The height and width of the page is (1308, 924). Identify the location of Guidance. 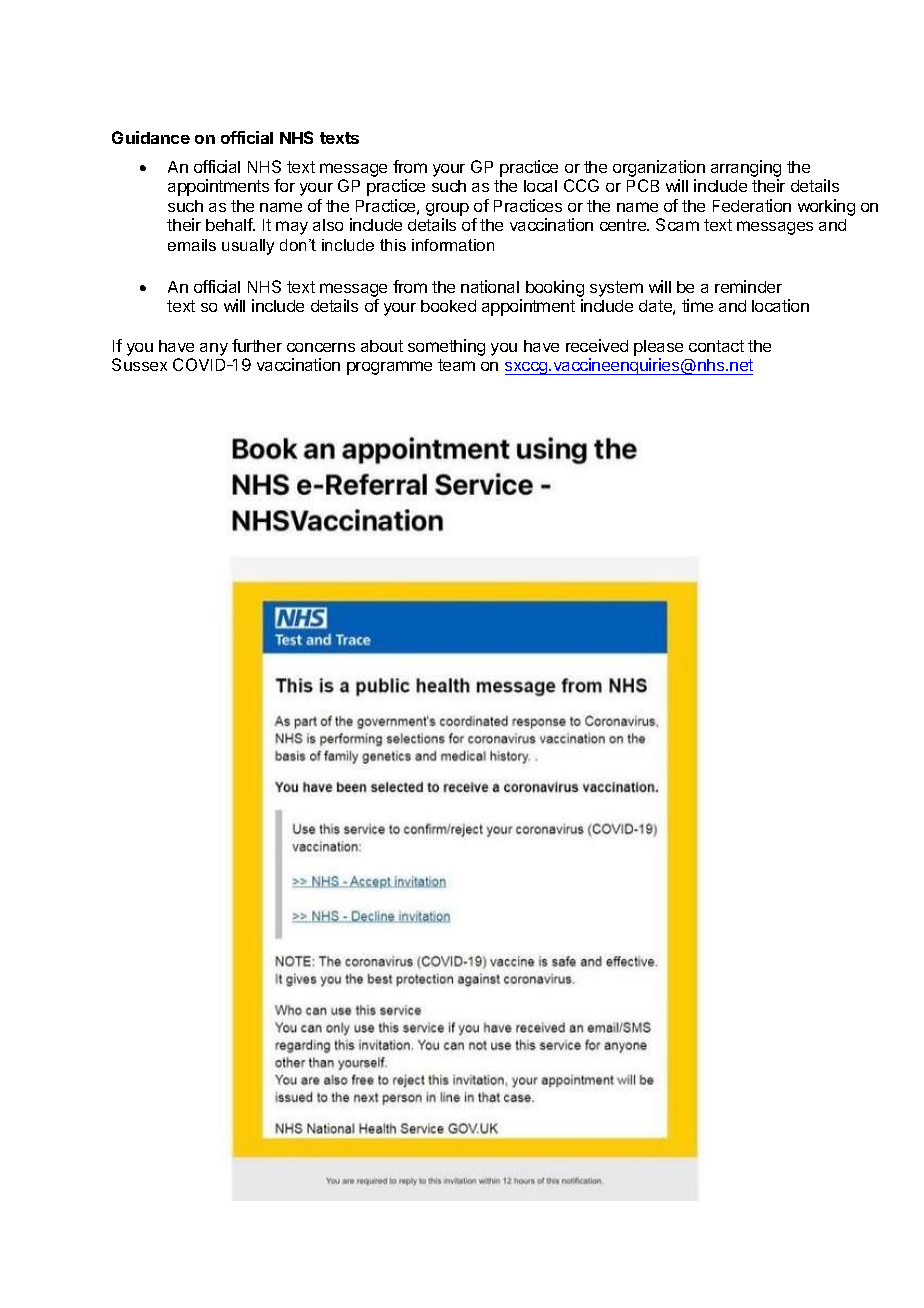
(151, 137).
